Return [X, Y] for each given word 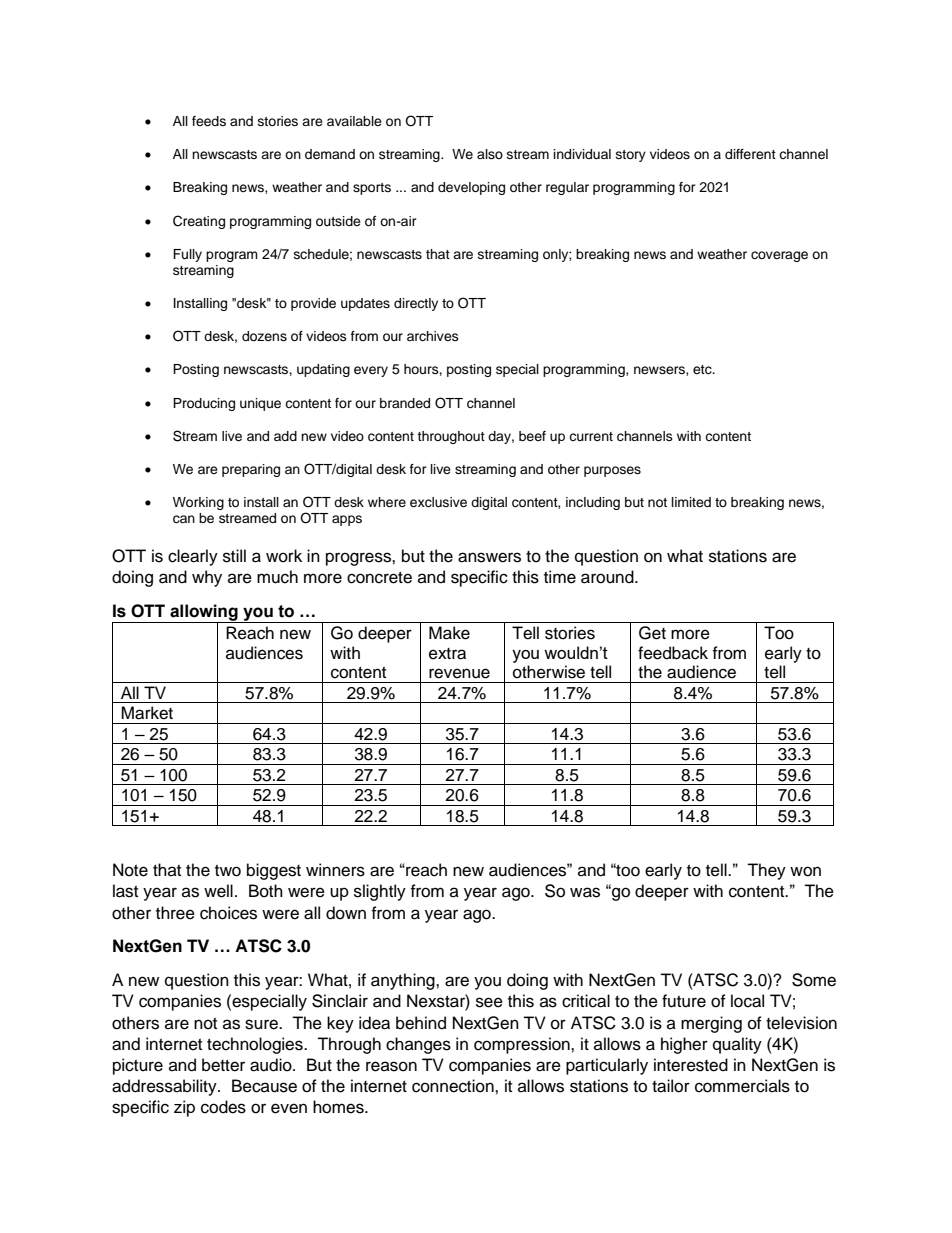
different [750, 154]
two [228, 871]
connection [454, 1086]
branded [405, 403]
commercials [742, 1086]
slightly [380, 892]
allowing [204, 613]
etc [703, 370]
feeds [209, 121]
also [490, 154]
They [766, 871]
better [223, 1065]
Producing [204, 404]
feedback [673, 653]
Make [449, 633]
